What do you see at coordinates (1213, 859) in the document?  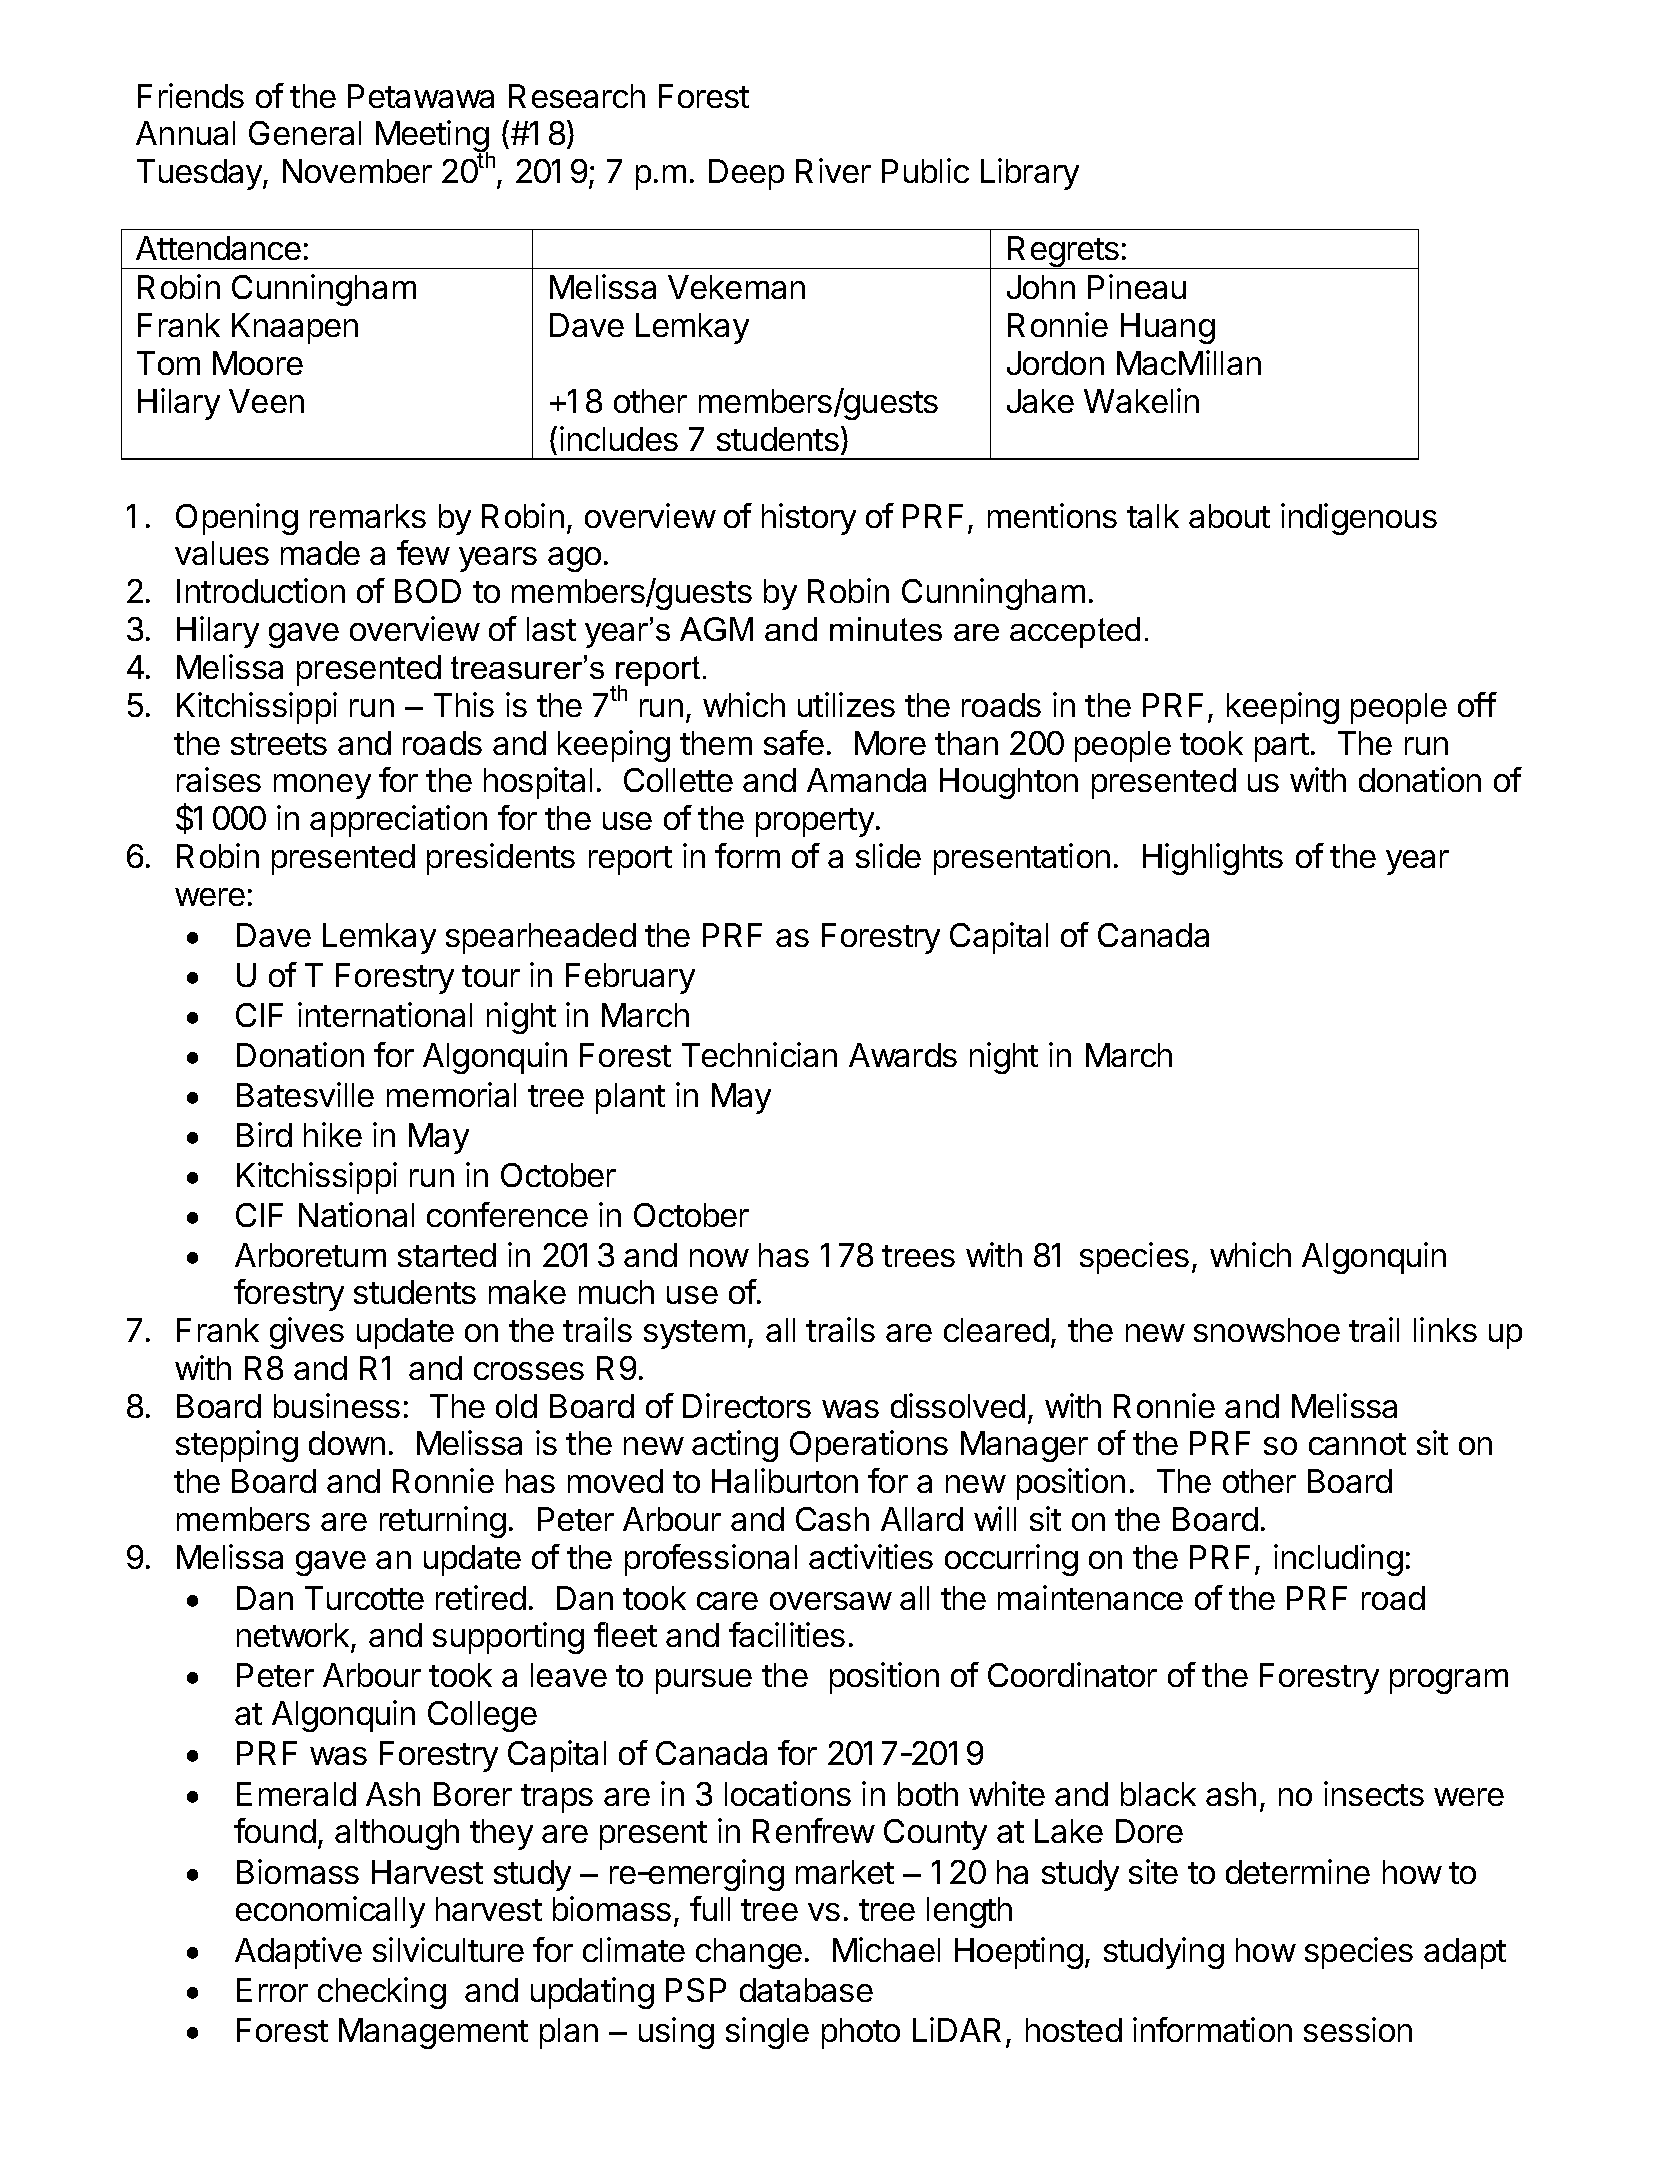 I see `Highlights` at bounding box center [1213, 859].
